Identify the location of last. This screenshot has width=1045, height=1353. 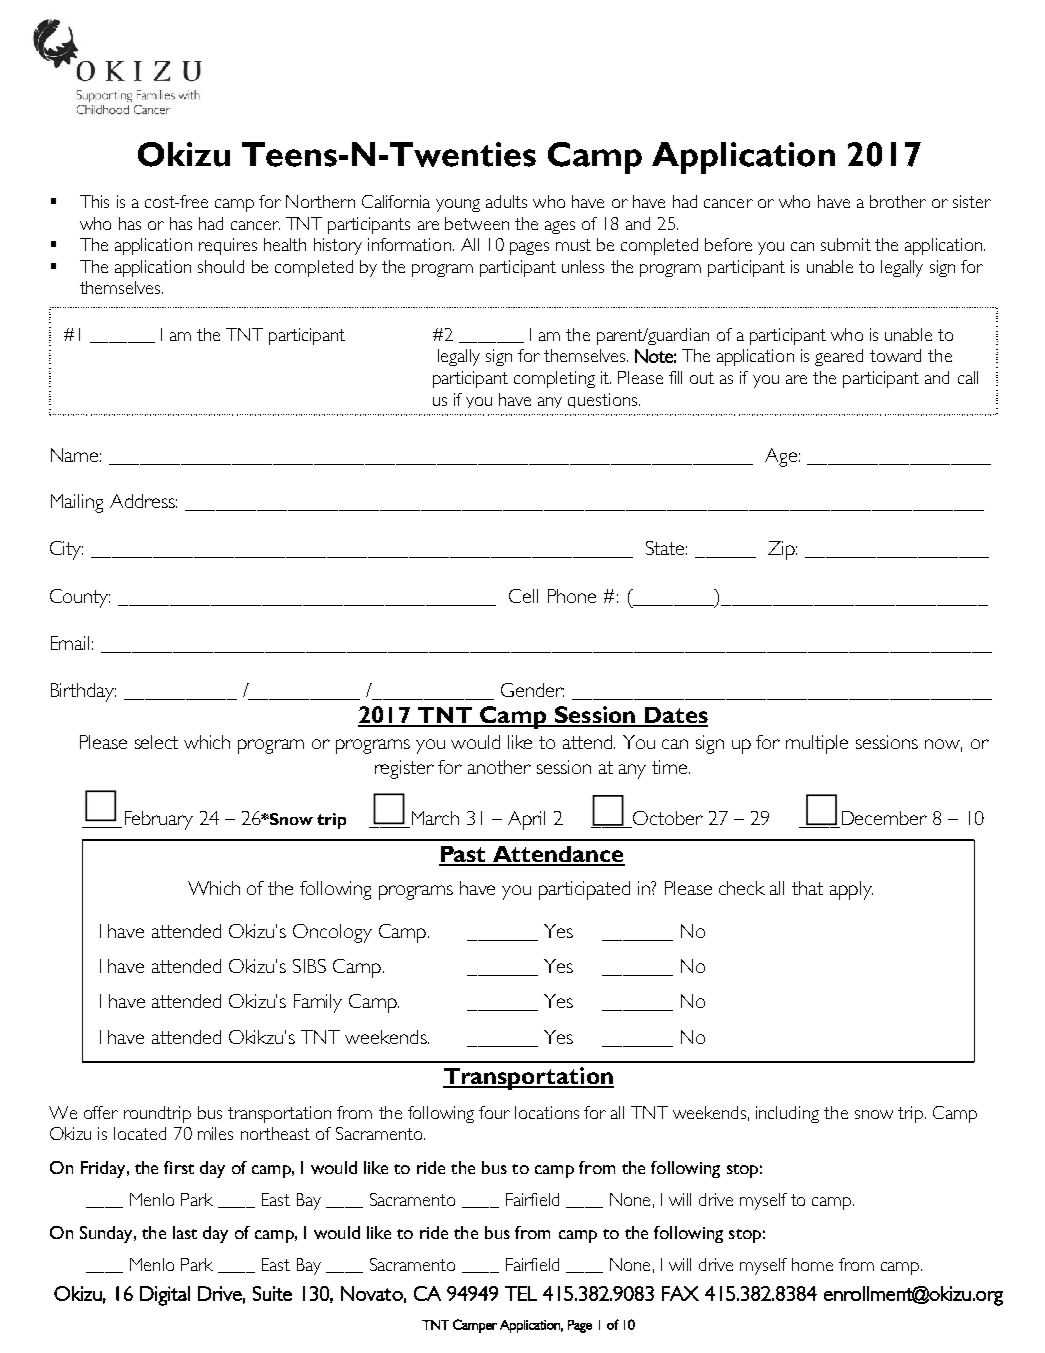
(185, 1232).
